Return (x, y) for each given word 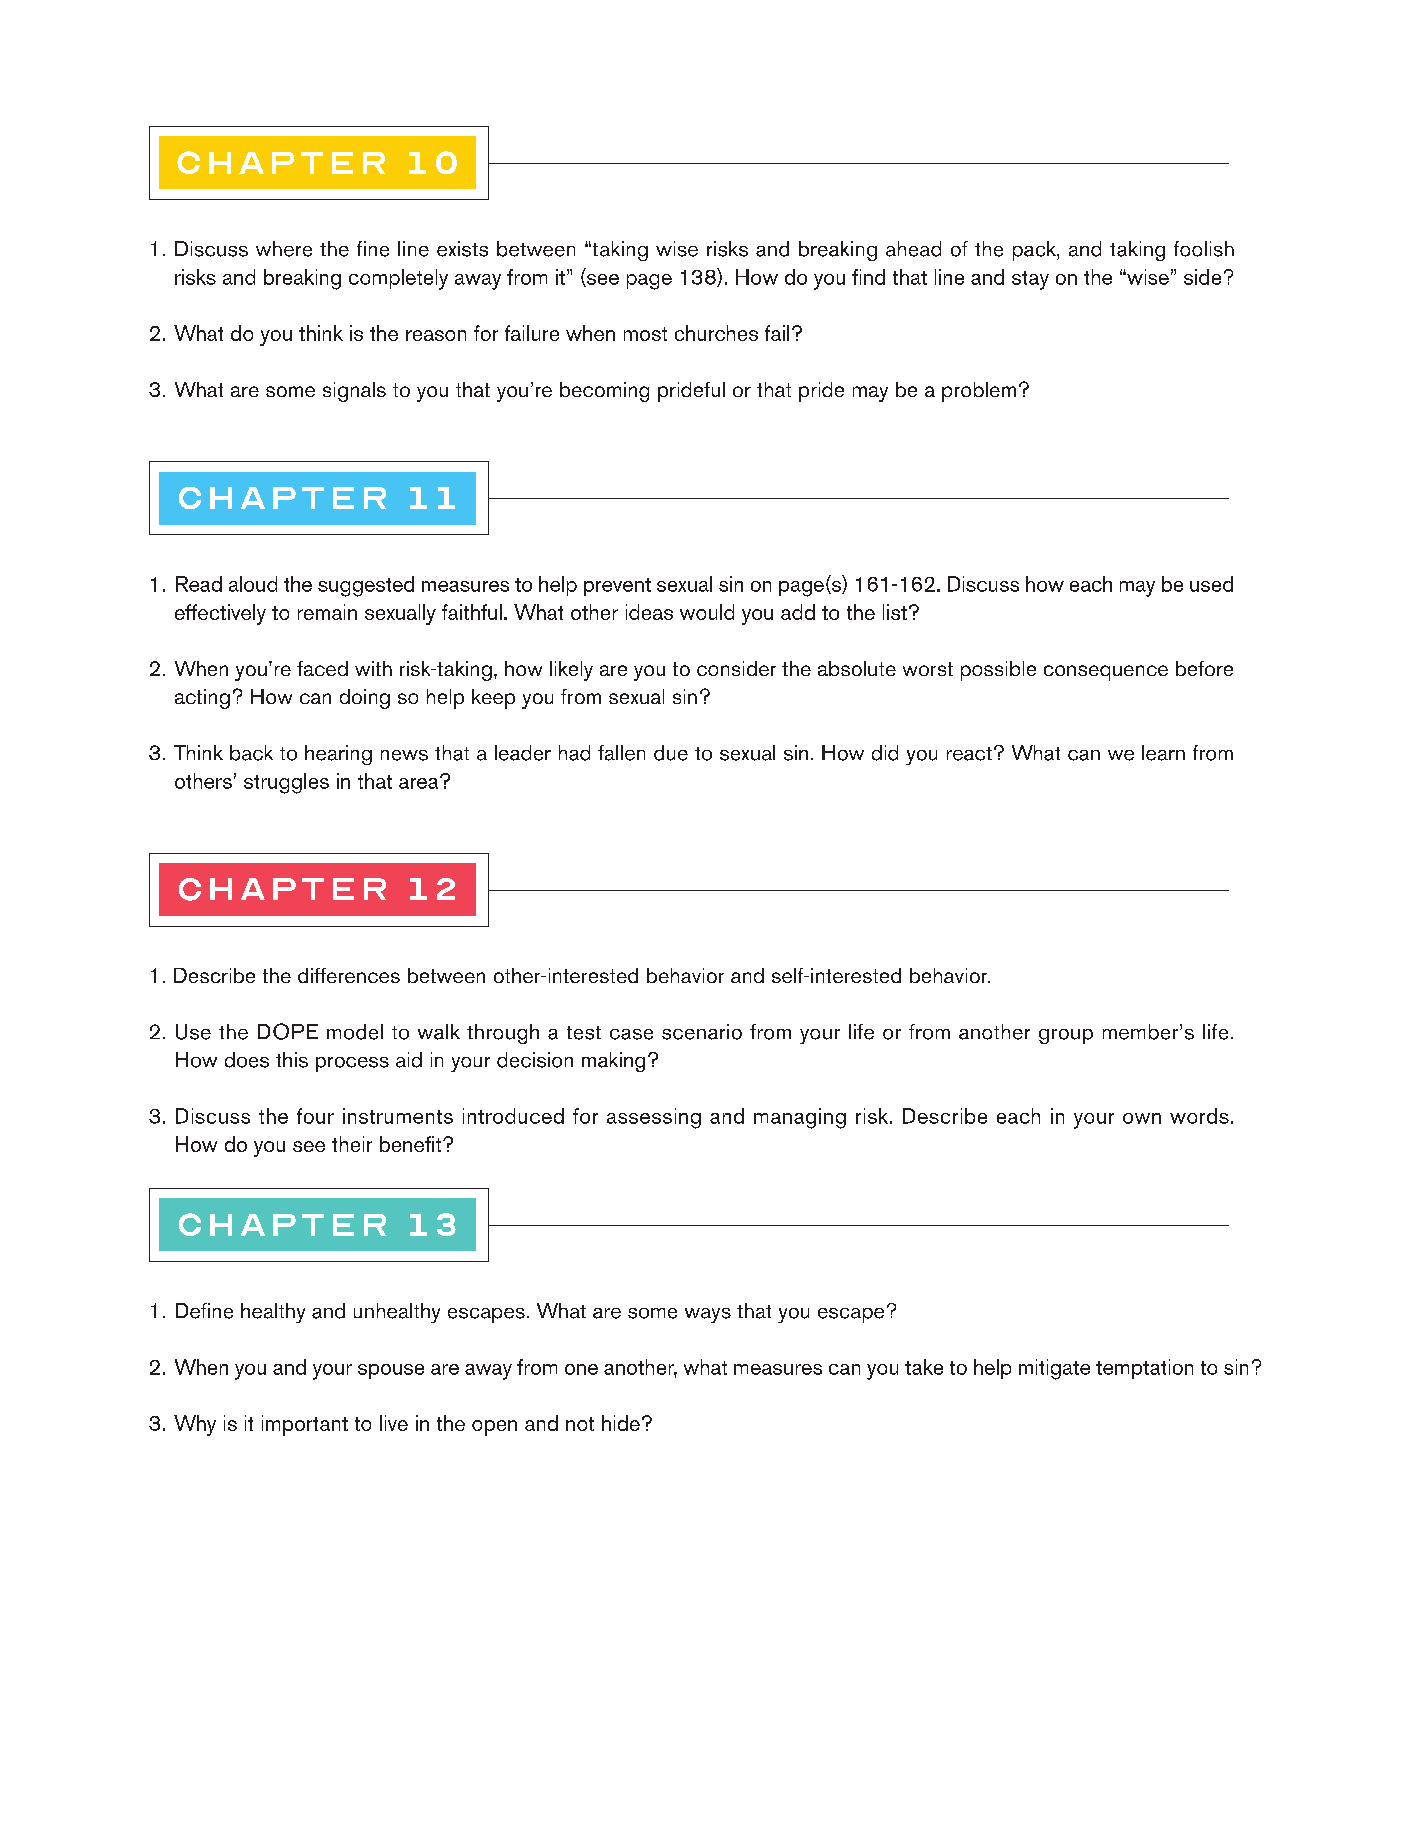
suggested (366, 586)
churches (716, 333)
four (315, 1116)
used (1211, 584)
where (284, 249)
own (1142, 1118)
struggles (286, 783)
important (305, 1425)
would (707, 612)
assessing (654, 1118)
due (671, 753)
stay (1030, 280)
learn (1163, 753)
